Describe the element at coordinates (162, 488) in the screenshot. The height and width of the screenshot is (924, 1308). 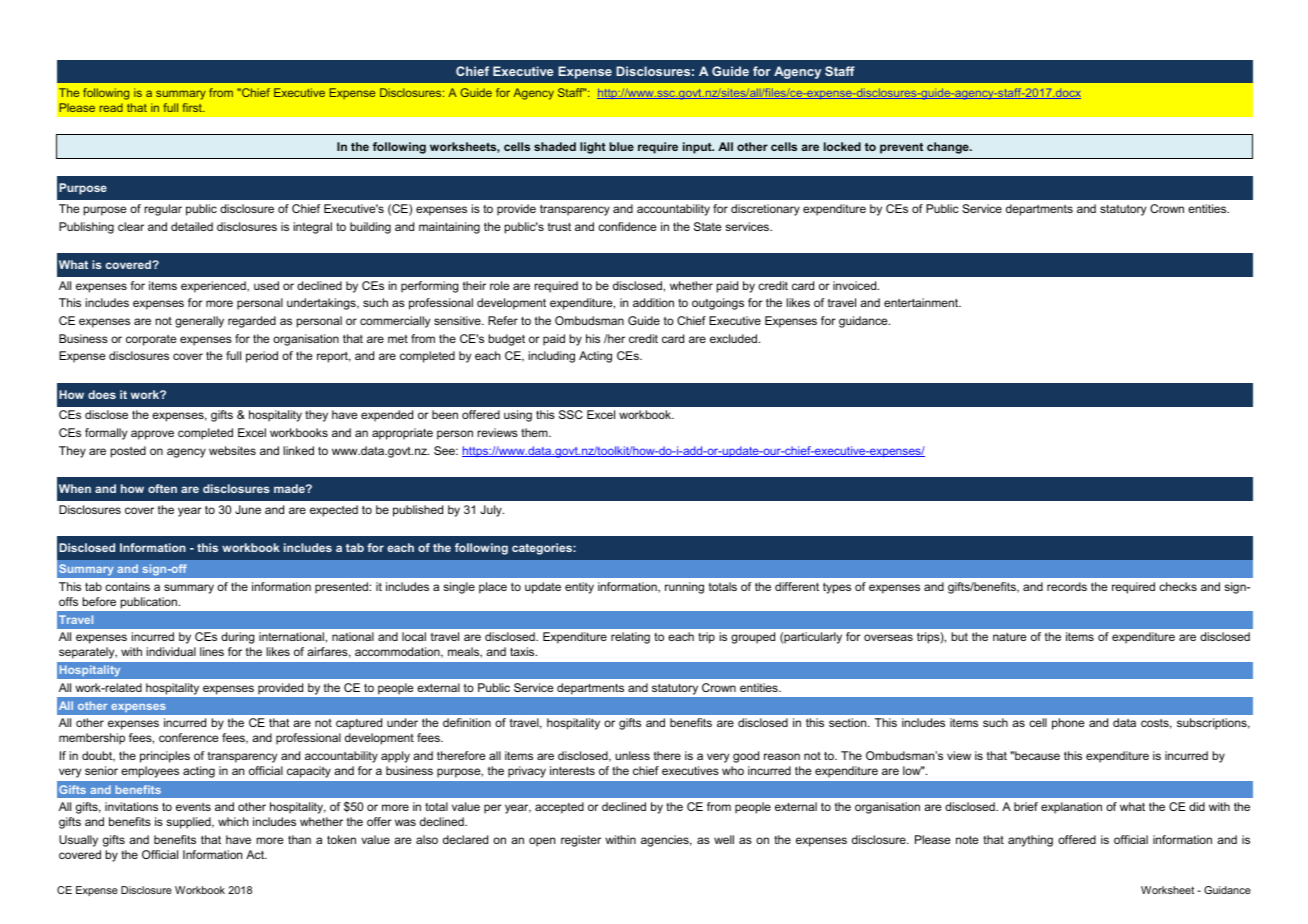
I see `often` at that location.
